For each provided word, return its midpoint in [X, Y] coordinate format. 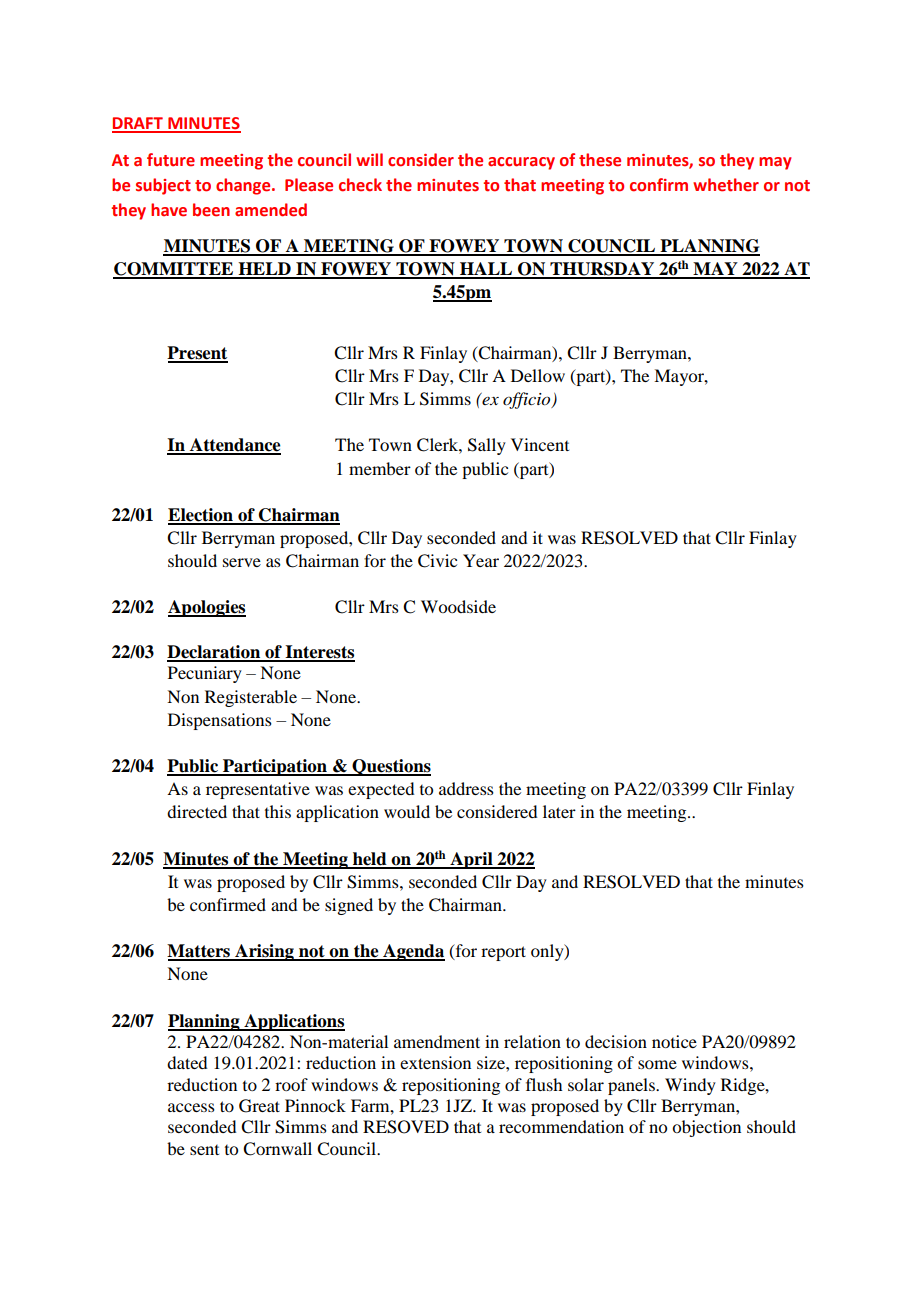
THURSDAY [602, 270]
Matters [200, 952]
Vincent [540, 444]
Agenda [413, 952]
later [559, 811]
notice [674, 1041]
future [171, 160]
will [369, 159]
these [600, 160]
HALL [486, 270]
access [191, 1107]
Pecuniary [205, 674]
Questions [390, 767]
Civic [437, 561]
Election [201, 516]
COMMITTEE [174, 270]
